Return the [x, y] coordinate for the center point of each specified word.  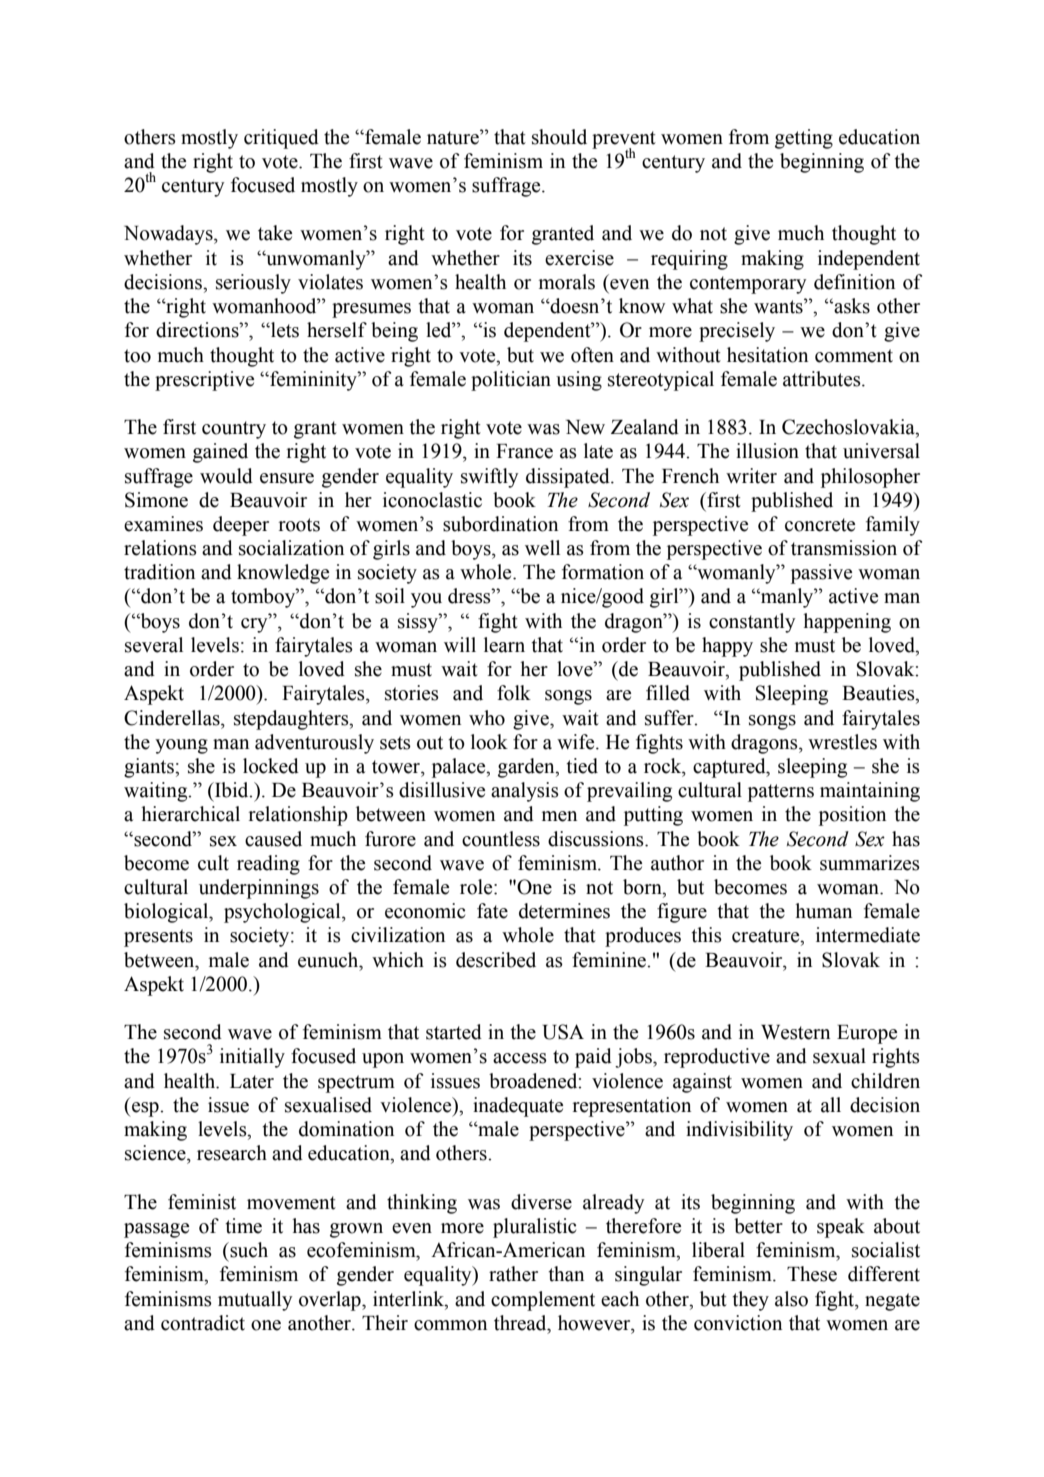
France [524, 451]
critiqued [281, 139]
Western [795, 1032]
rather [513, 1274]
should [559, 137]
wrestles [842, 742]
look [489, 742]
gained [220, 453]
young [181, 746]
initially [252, 1058]
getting [804, 139]
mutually [255, 1301]
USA [563, 1032]
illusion [767, 451]
